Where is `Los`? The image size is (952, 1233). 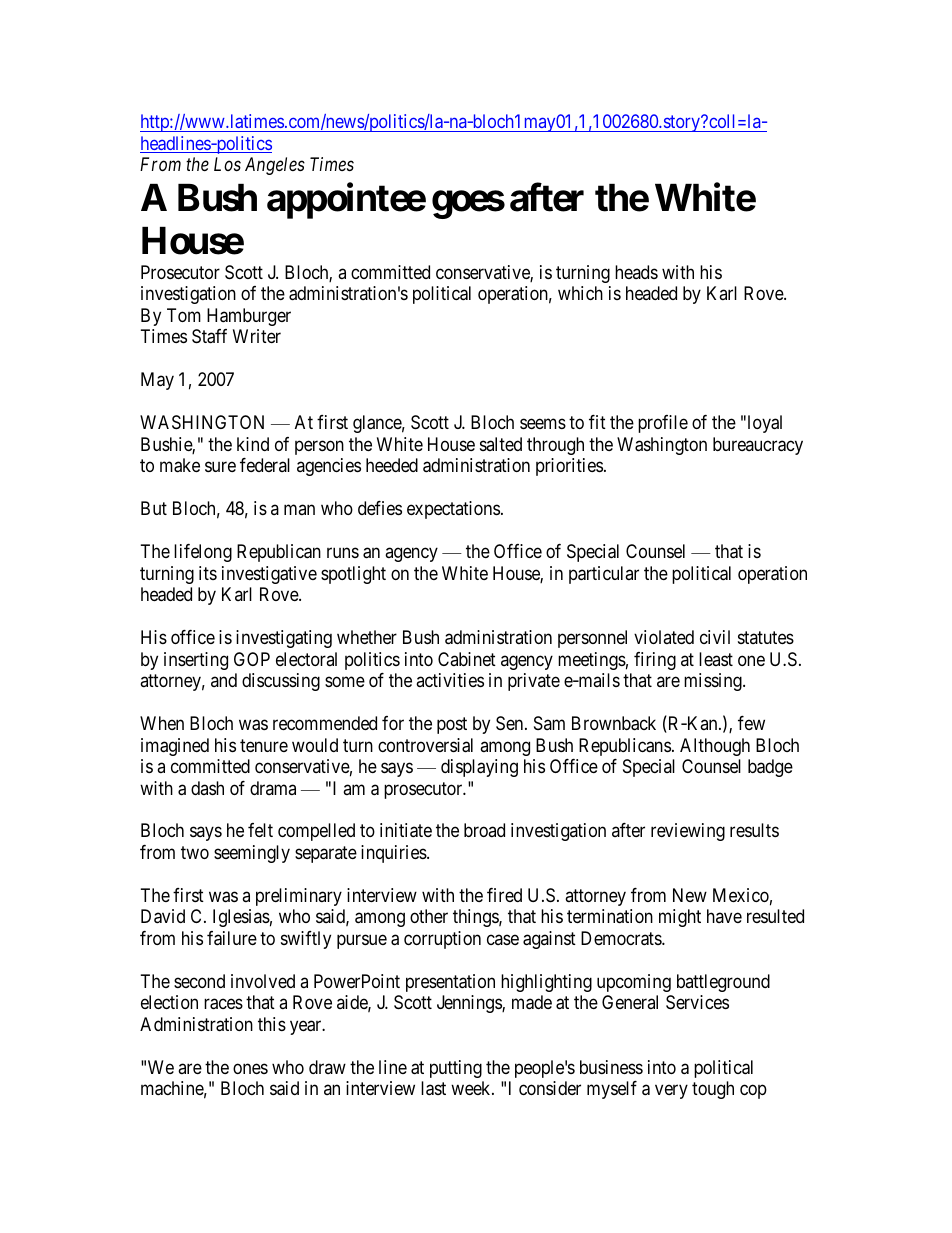 Los is located at coordinates (227, 164).
